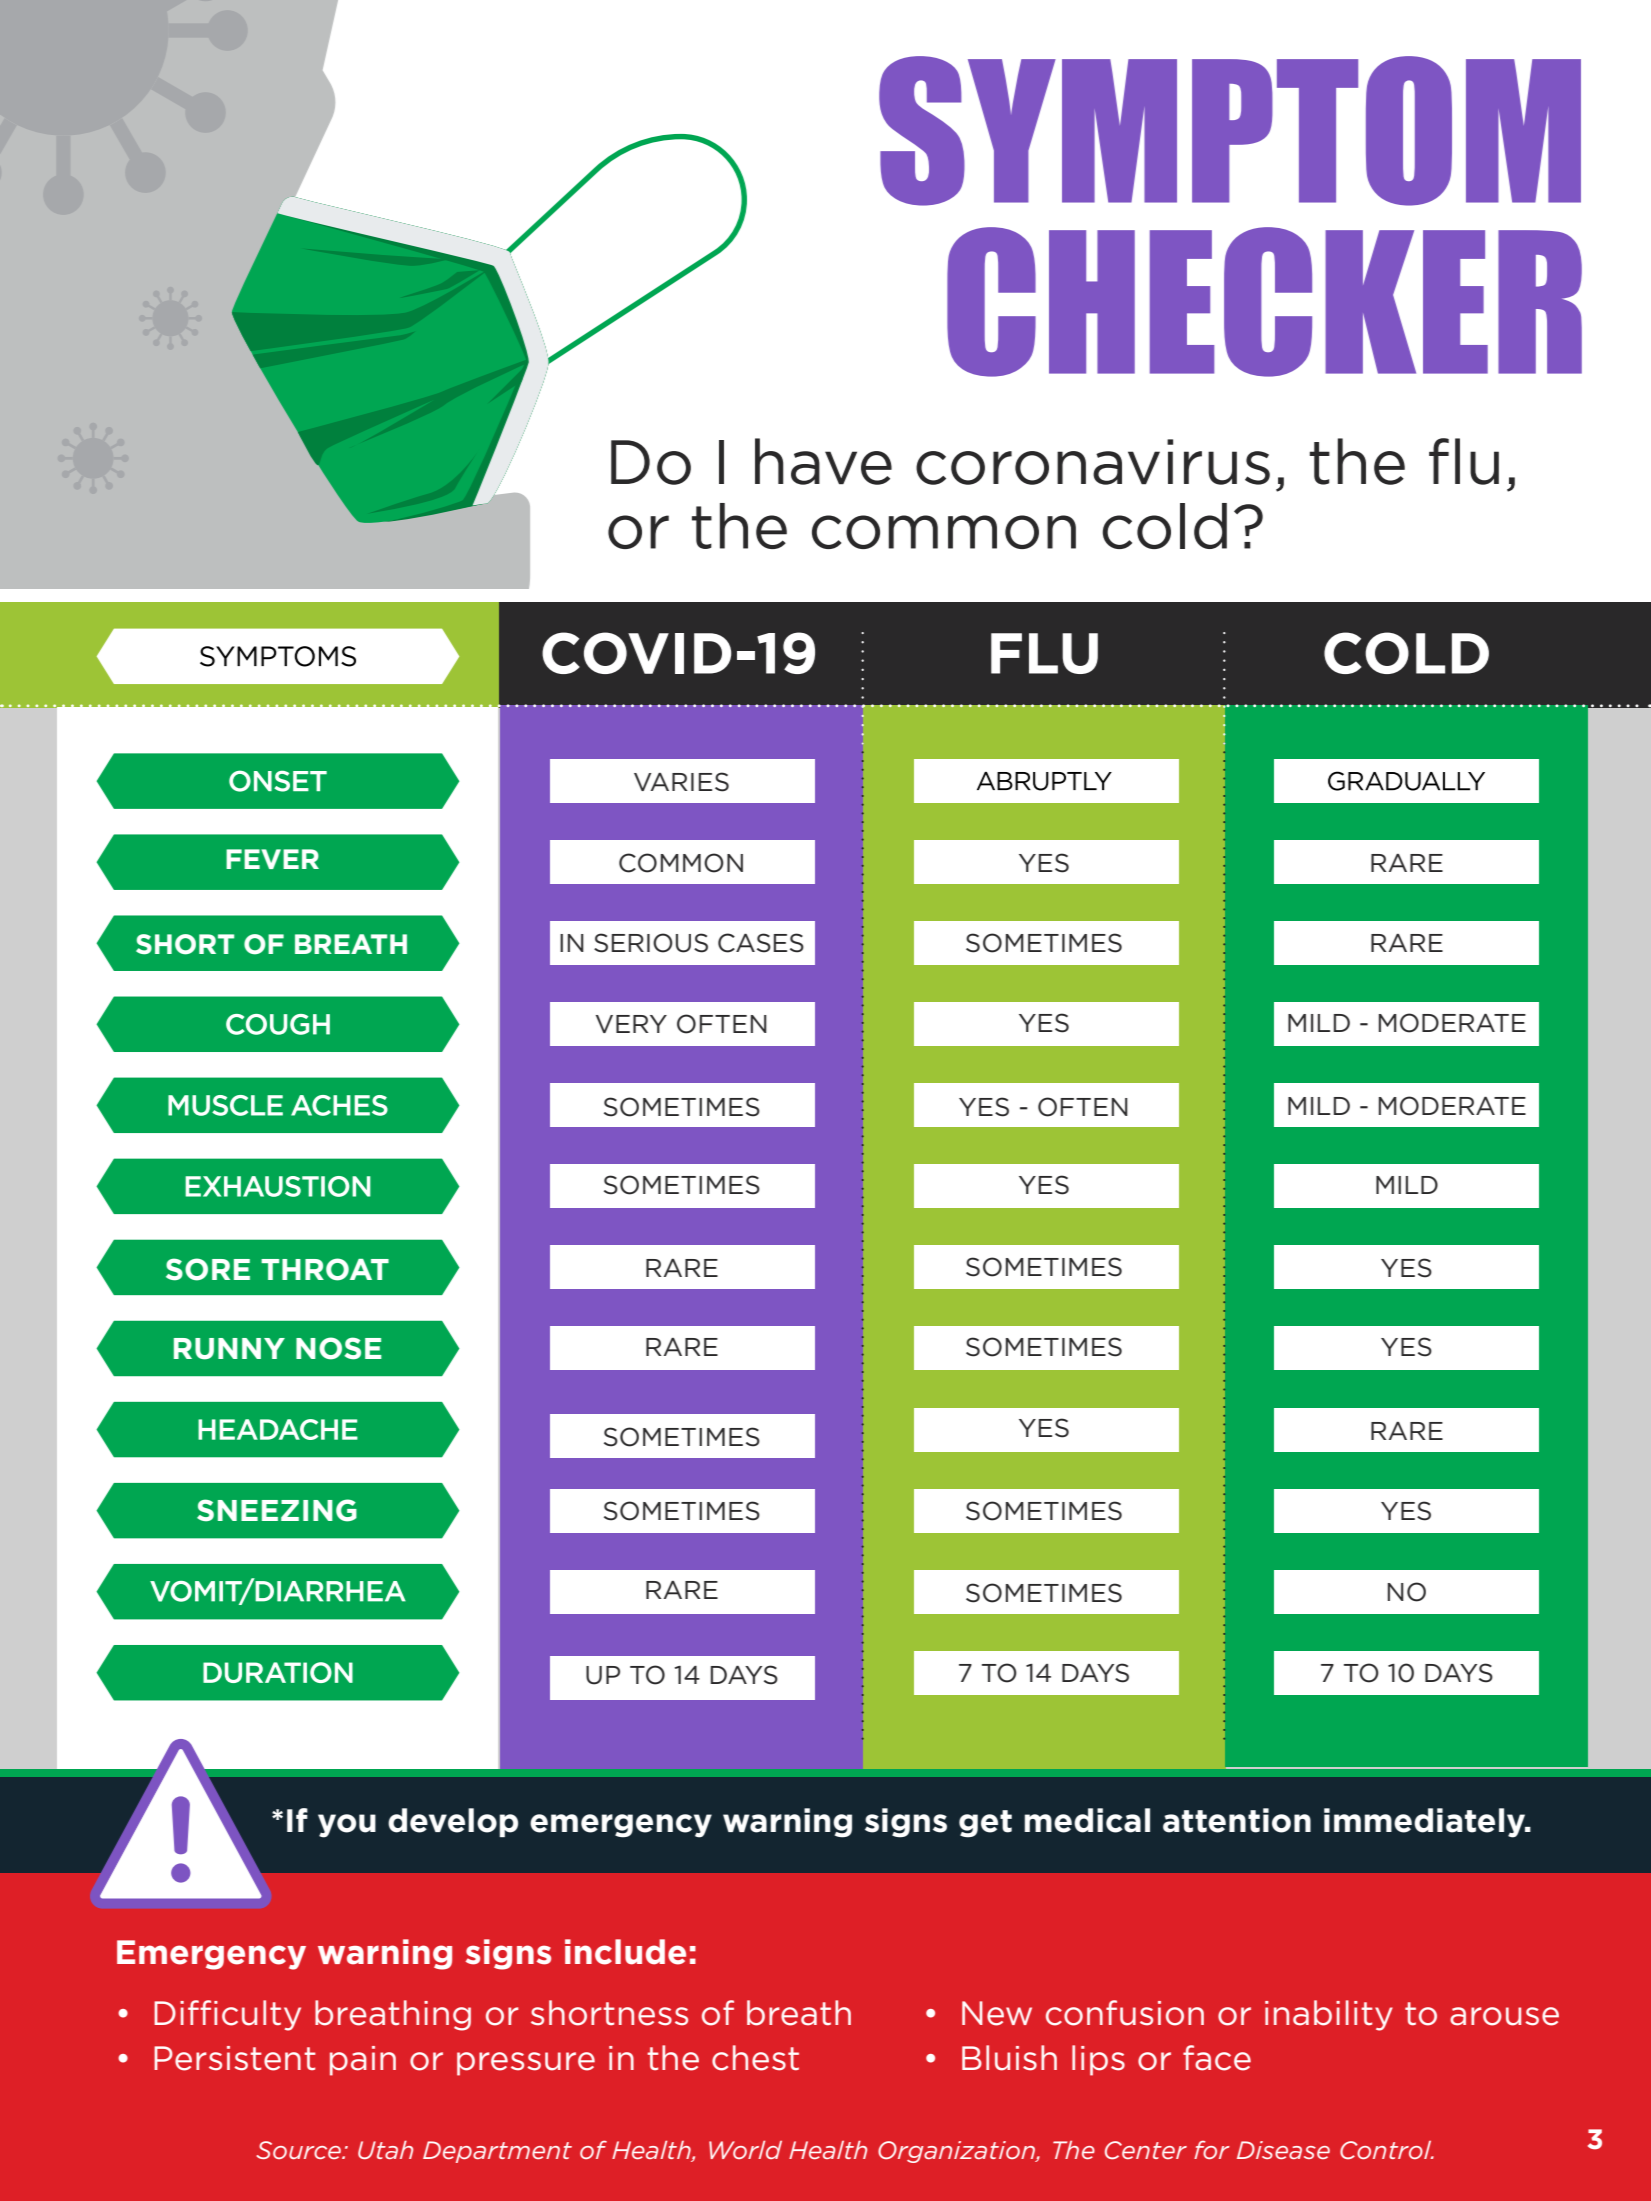 The height and width of the page is (2201, 1651). Describe the element at coordinates (761, 943) in the page. I see `CASES` at that location.
